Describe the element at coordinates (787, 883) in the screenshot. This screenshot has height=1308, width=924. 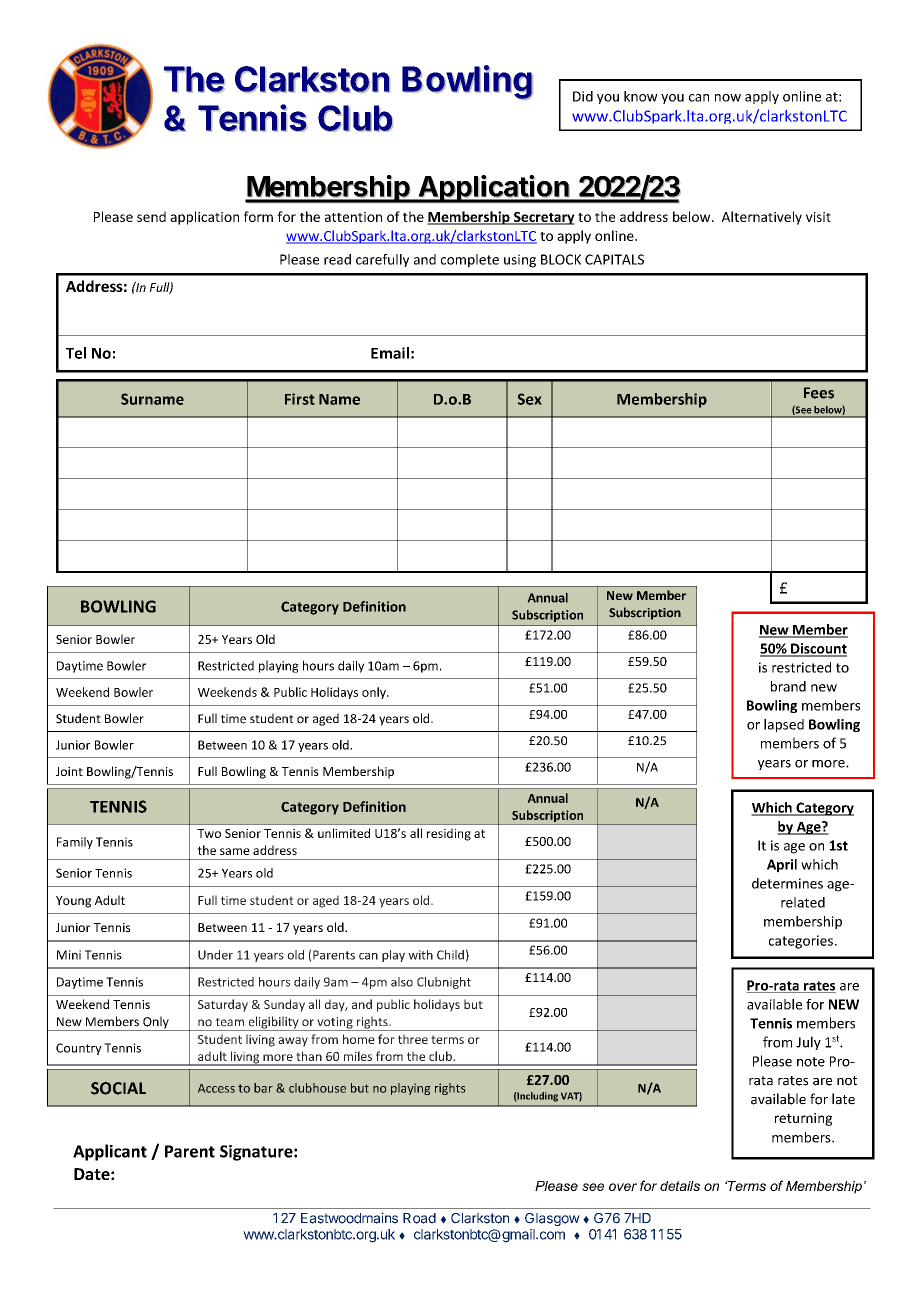
I see `determines` at that location.
